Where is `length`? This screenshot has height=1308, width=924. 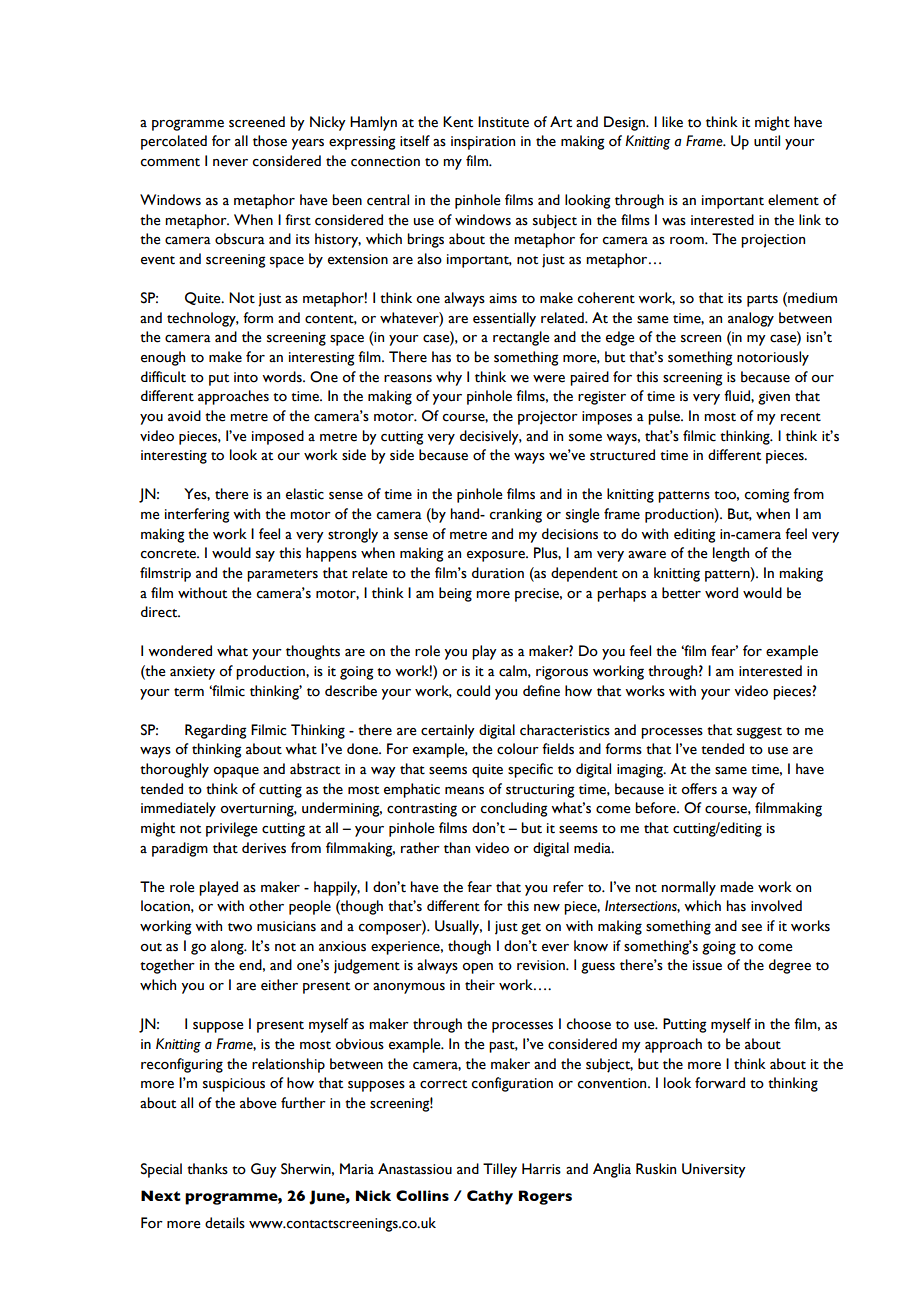 length is located at coordinates (731, 554).
